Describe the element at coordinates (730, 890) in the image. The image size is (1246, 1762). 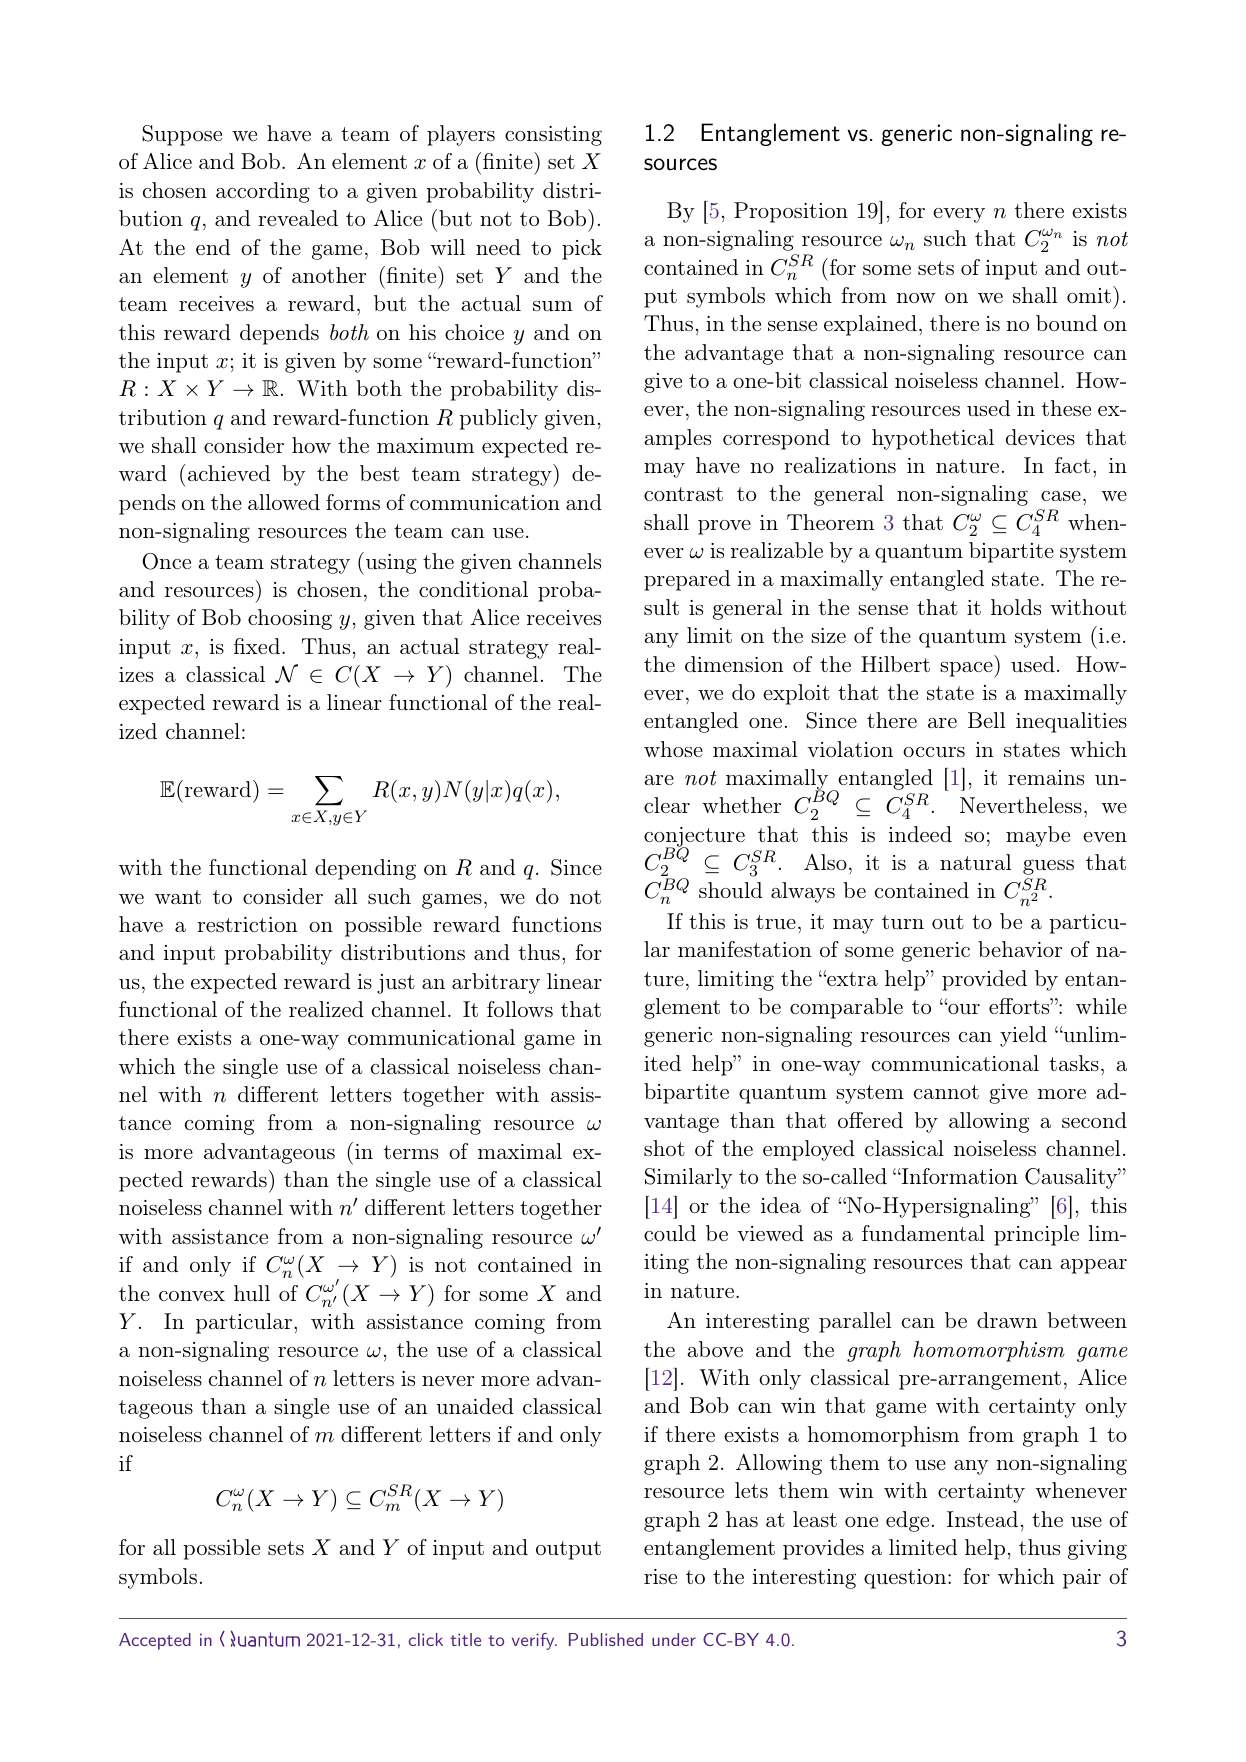
I see `should` at that location.
